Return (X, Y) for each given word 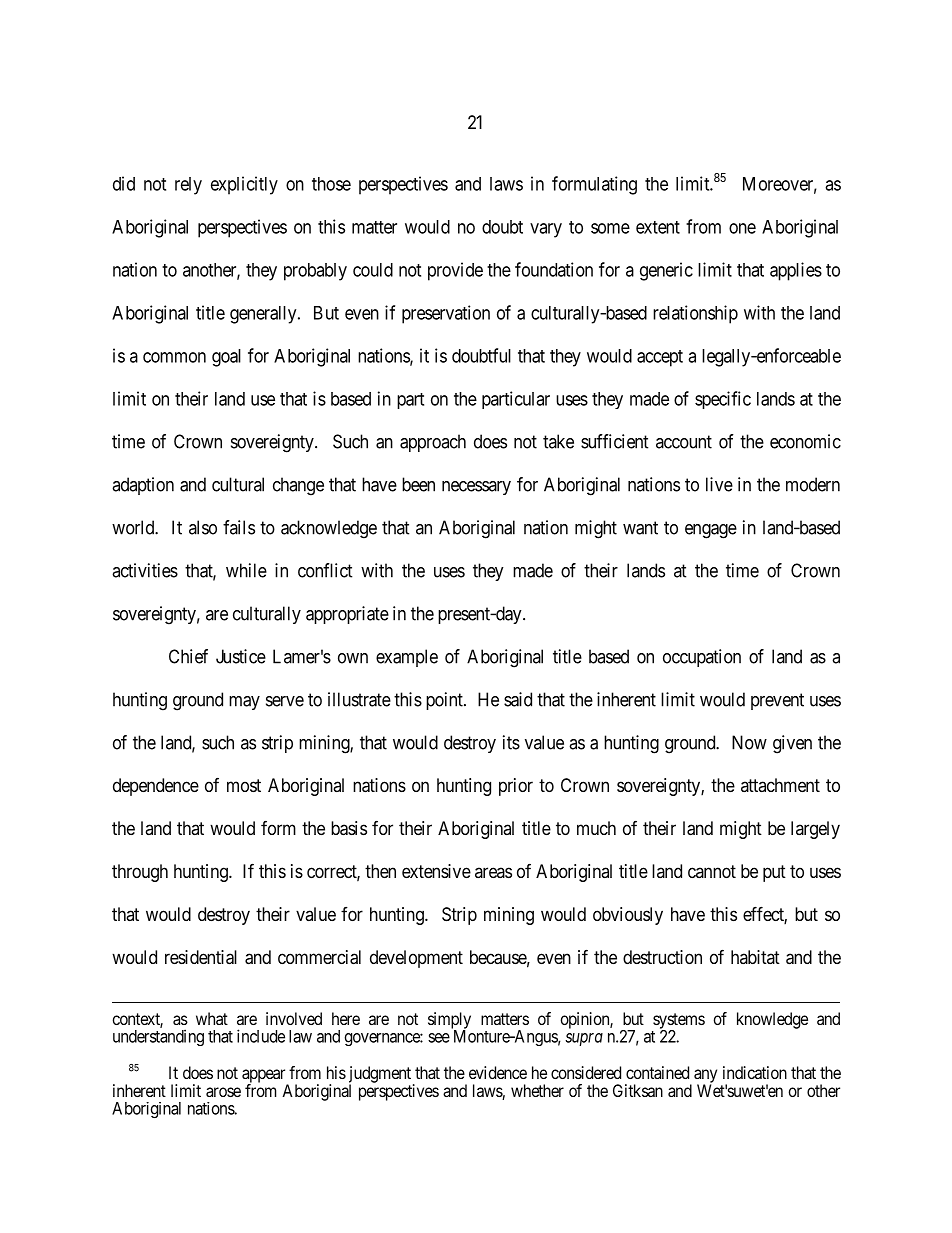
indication (755, 1072)
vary (546, 230)
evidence (498, 1072)
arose (223, 1092)
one (742, 228)
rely (188, 186)
